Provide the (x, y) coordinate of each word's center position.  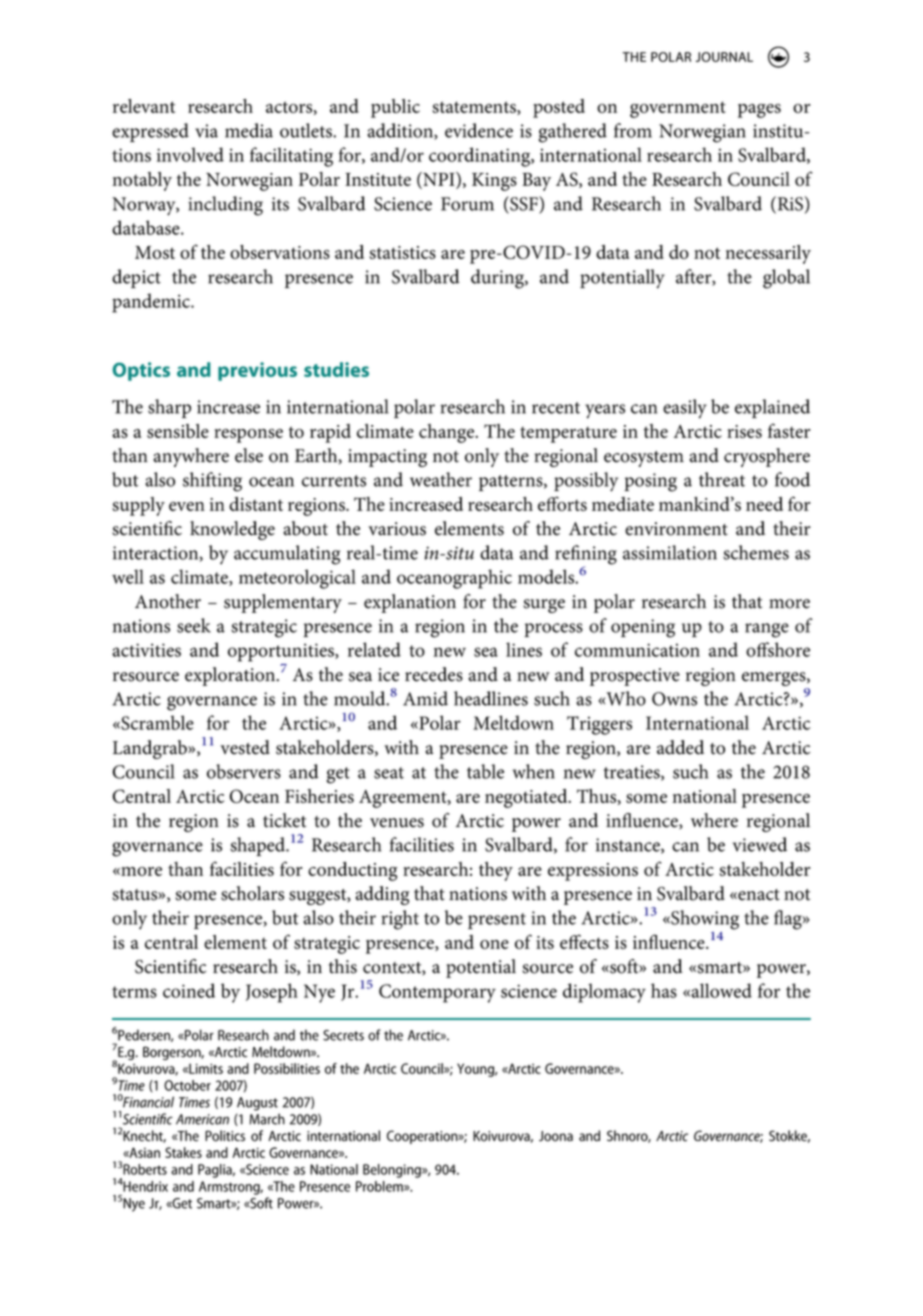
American (202, 1119)
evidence (479, 130)
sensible (178, 431)
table (485, 771)
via (206, 131)
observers (244, 771)
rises (744, 431)
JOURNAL (724, 57)
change (448, 433)
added (680, 747)
